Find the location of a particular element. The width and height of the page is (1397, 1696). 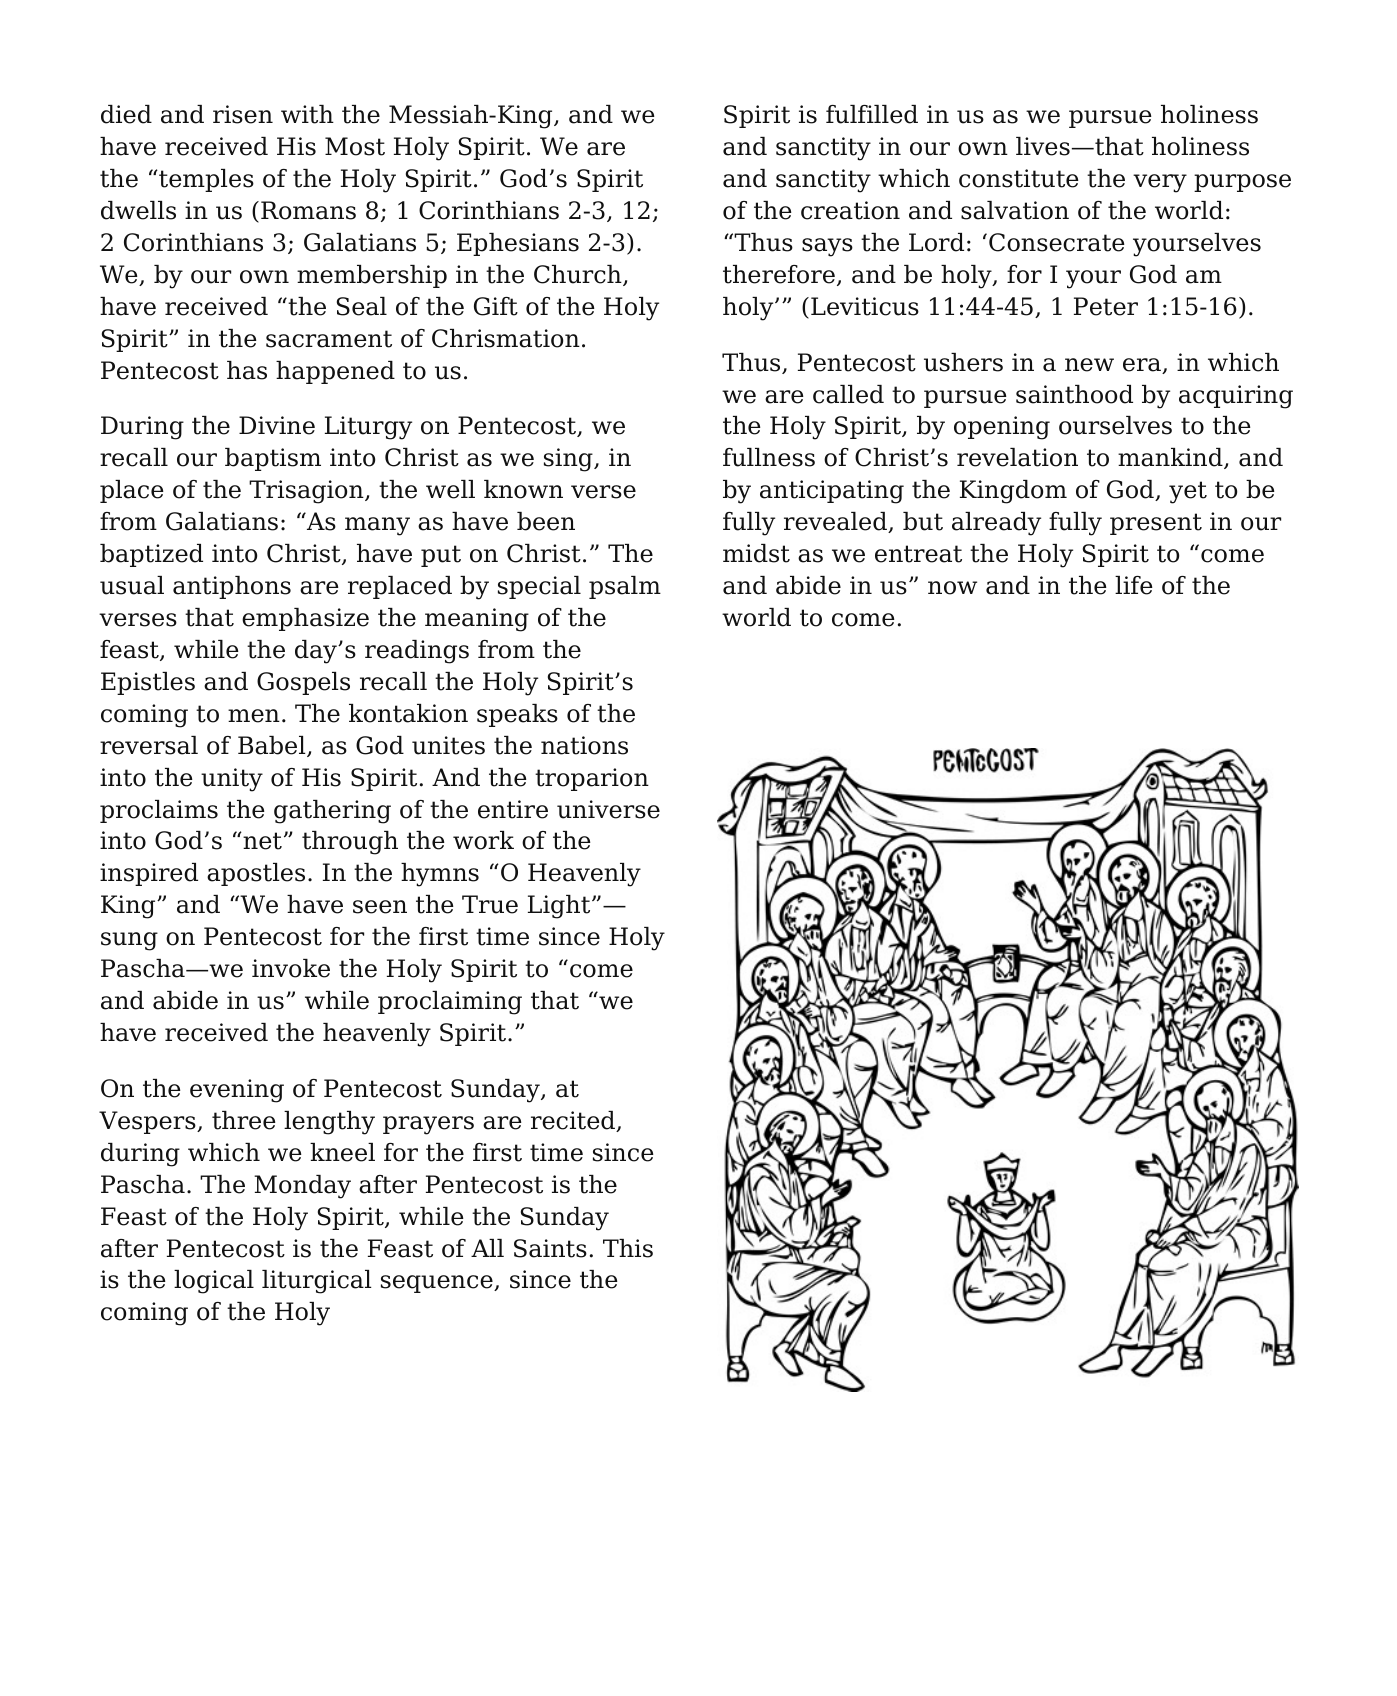

sainthood is located at coordinates (1074, 394).
